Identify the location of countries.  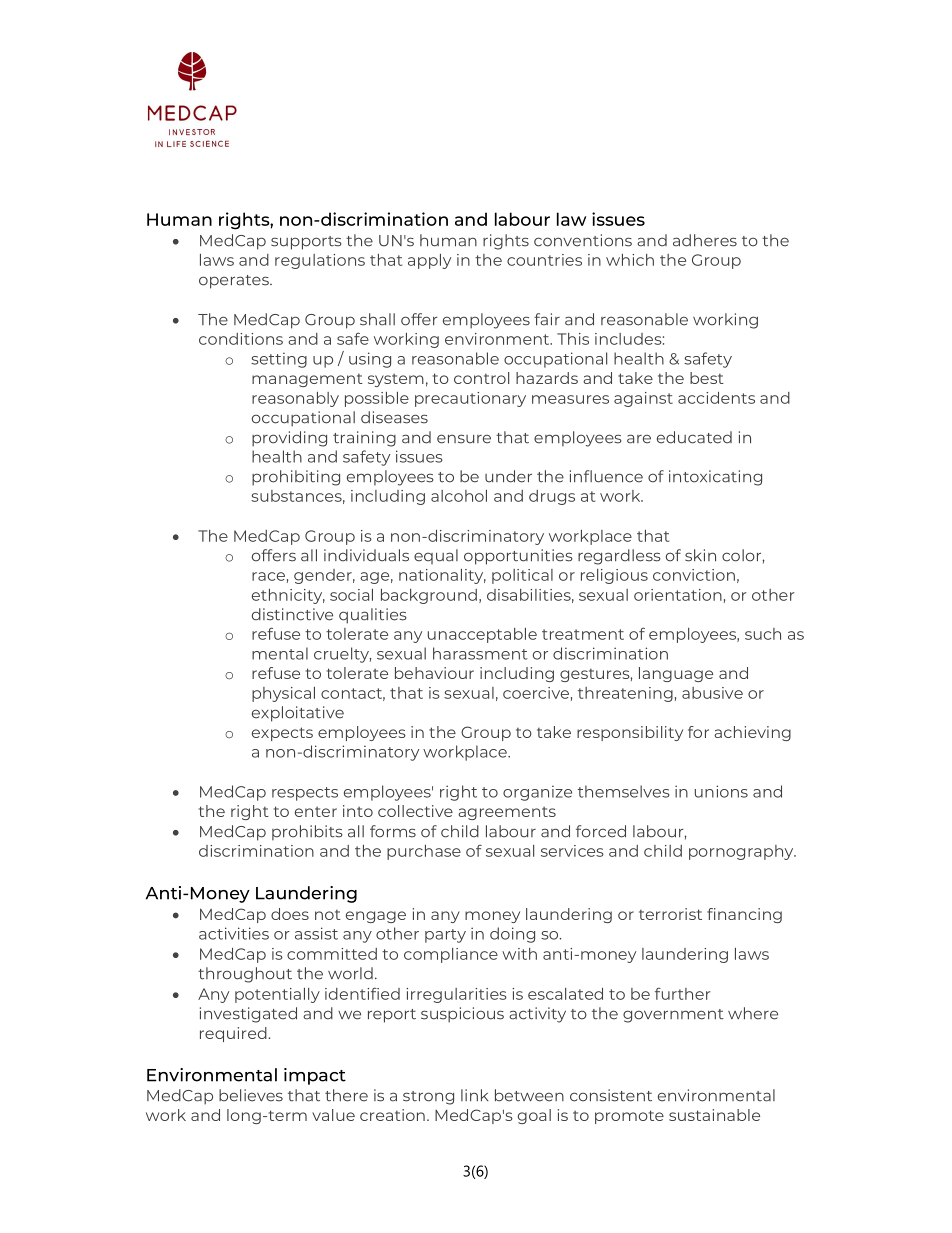
(544, 260).
